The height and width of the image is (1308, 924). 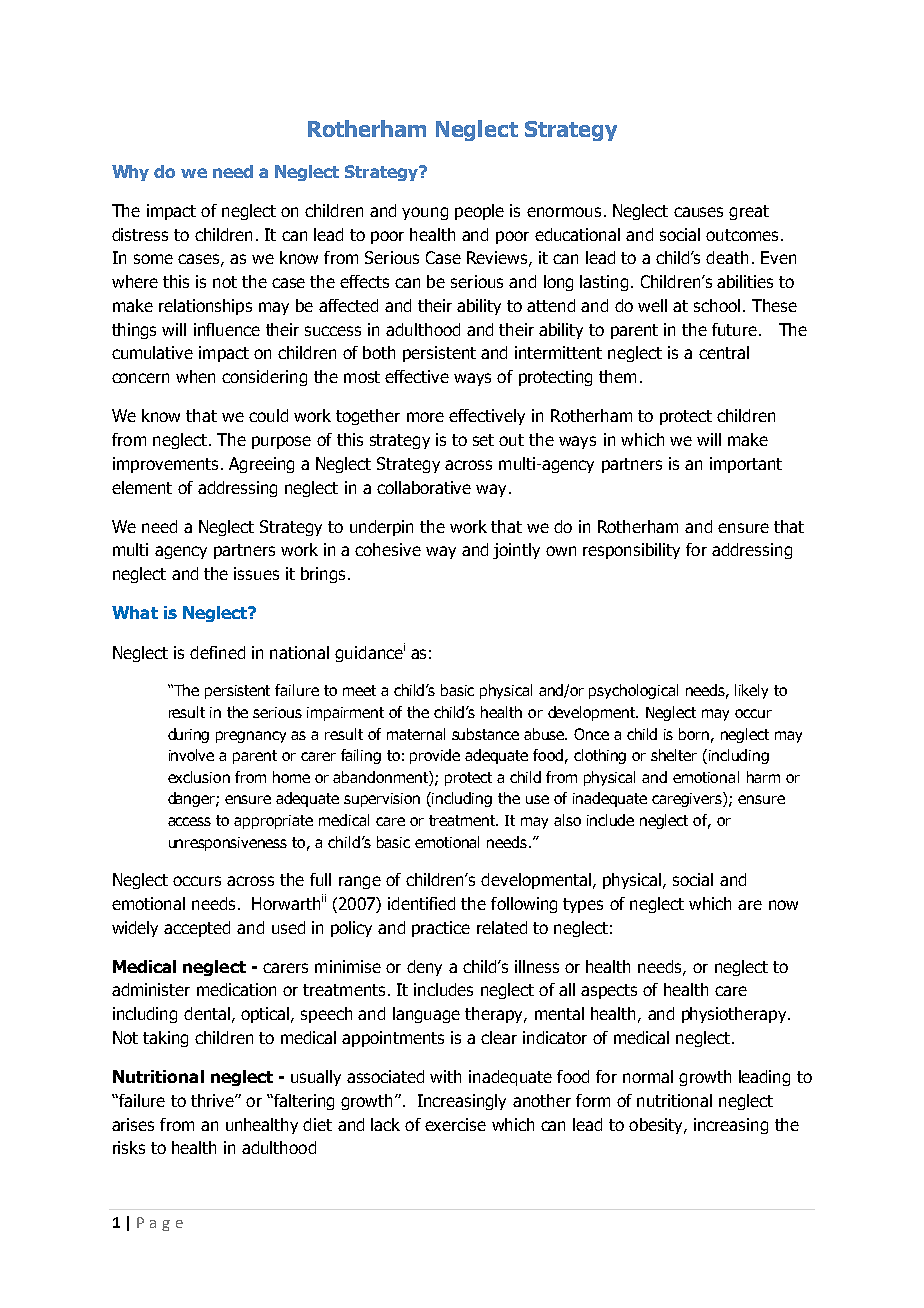 What do you see at coordinates (746, 465) in the image?
I see `important` at bounding box center [746, 465].
